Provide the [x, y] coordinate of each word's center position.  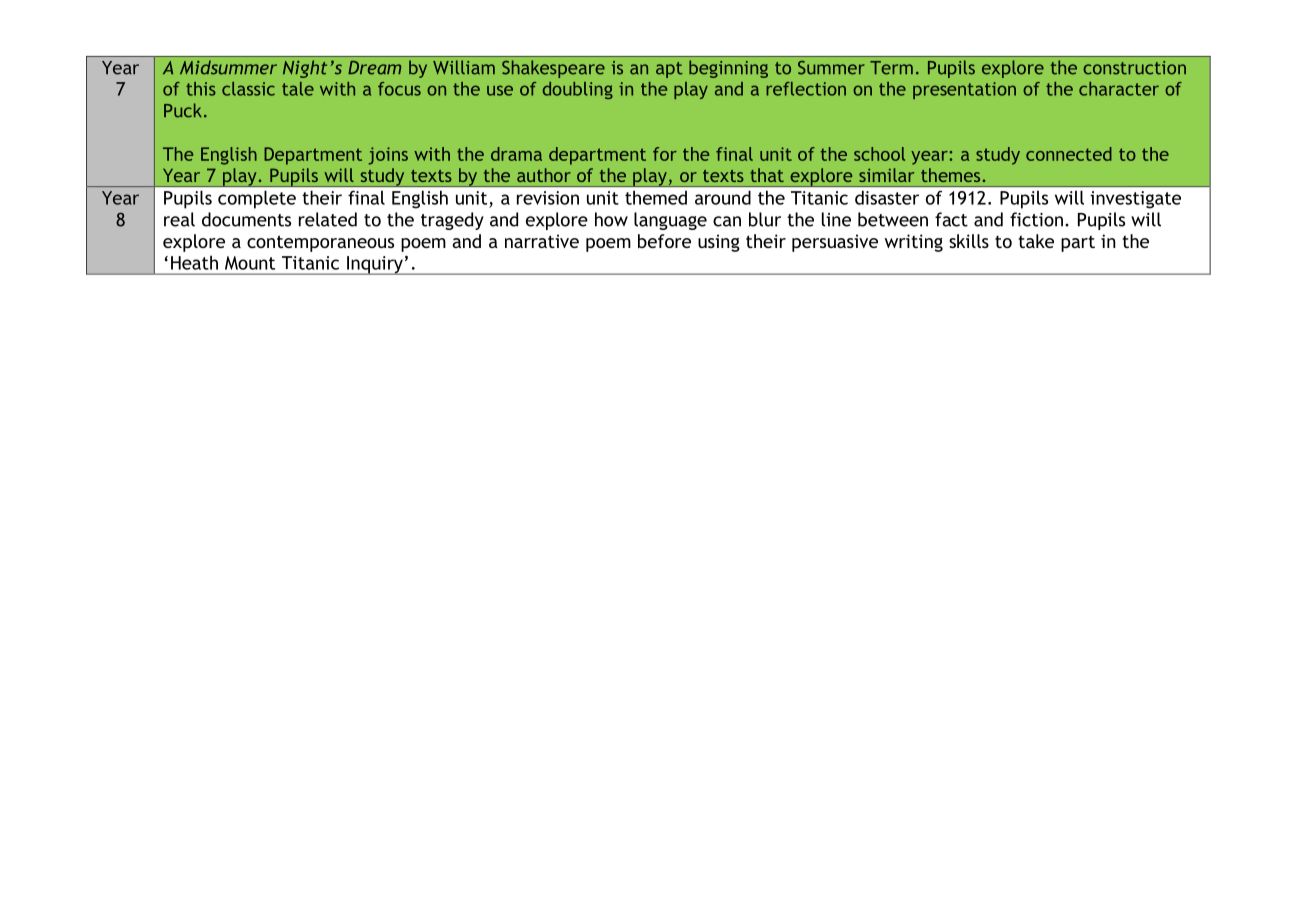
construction [1134, 68]
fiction [1038, 219]
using [719, 243]
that [767, 175]
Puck [183, 110]
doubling [578, 90]
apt [669, 70]
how [611, 219]
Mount [250, 263]
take [1036, 241]
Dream [374, 68]
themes [950, 175]
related [328, 219]
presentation [964, 90]
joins [388, 156]
